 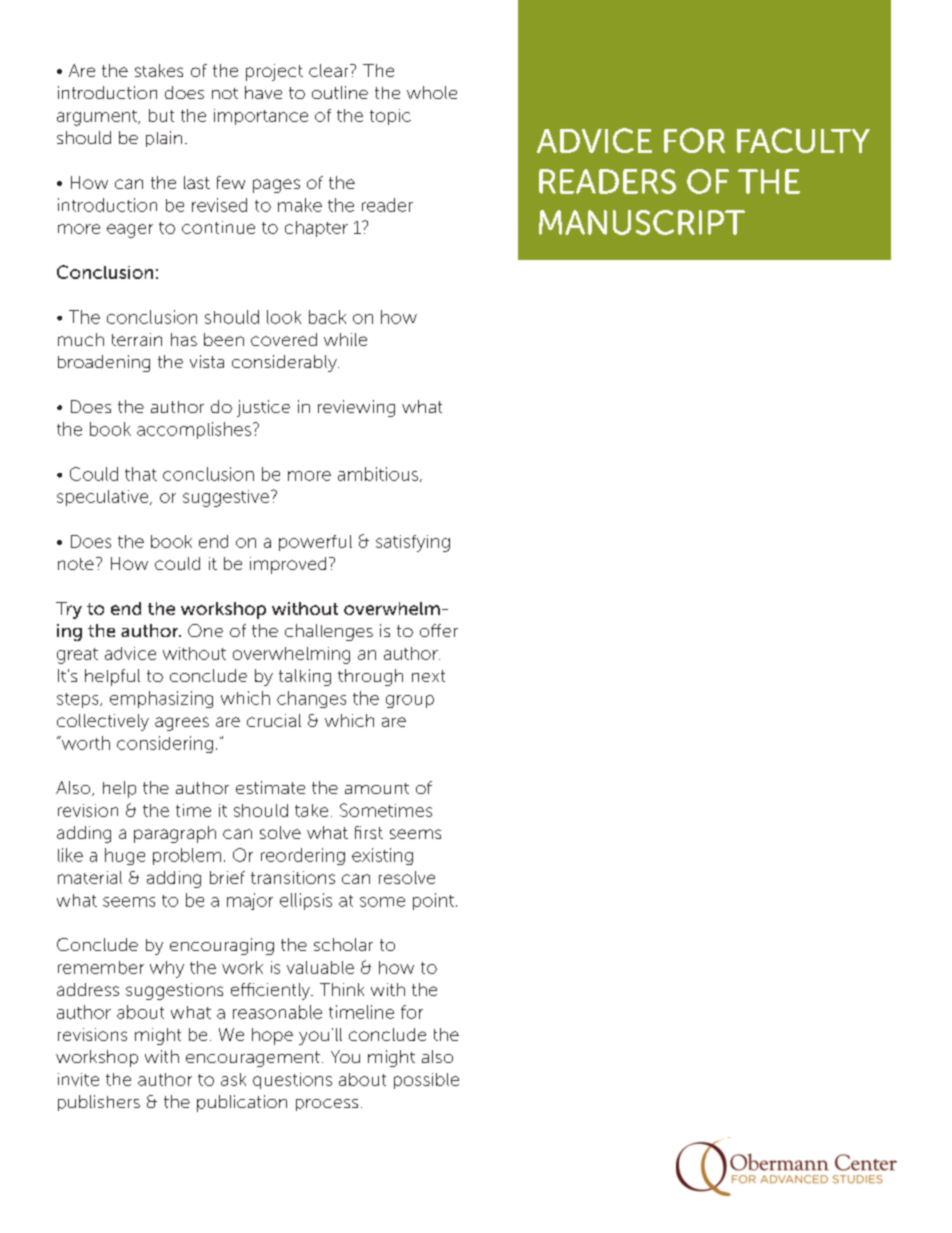 I want to click on but, so click(x=161, y=115).
